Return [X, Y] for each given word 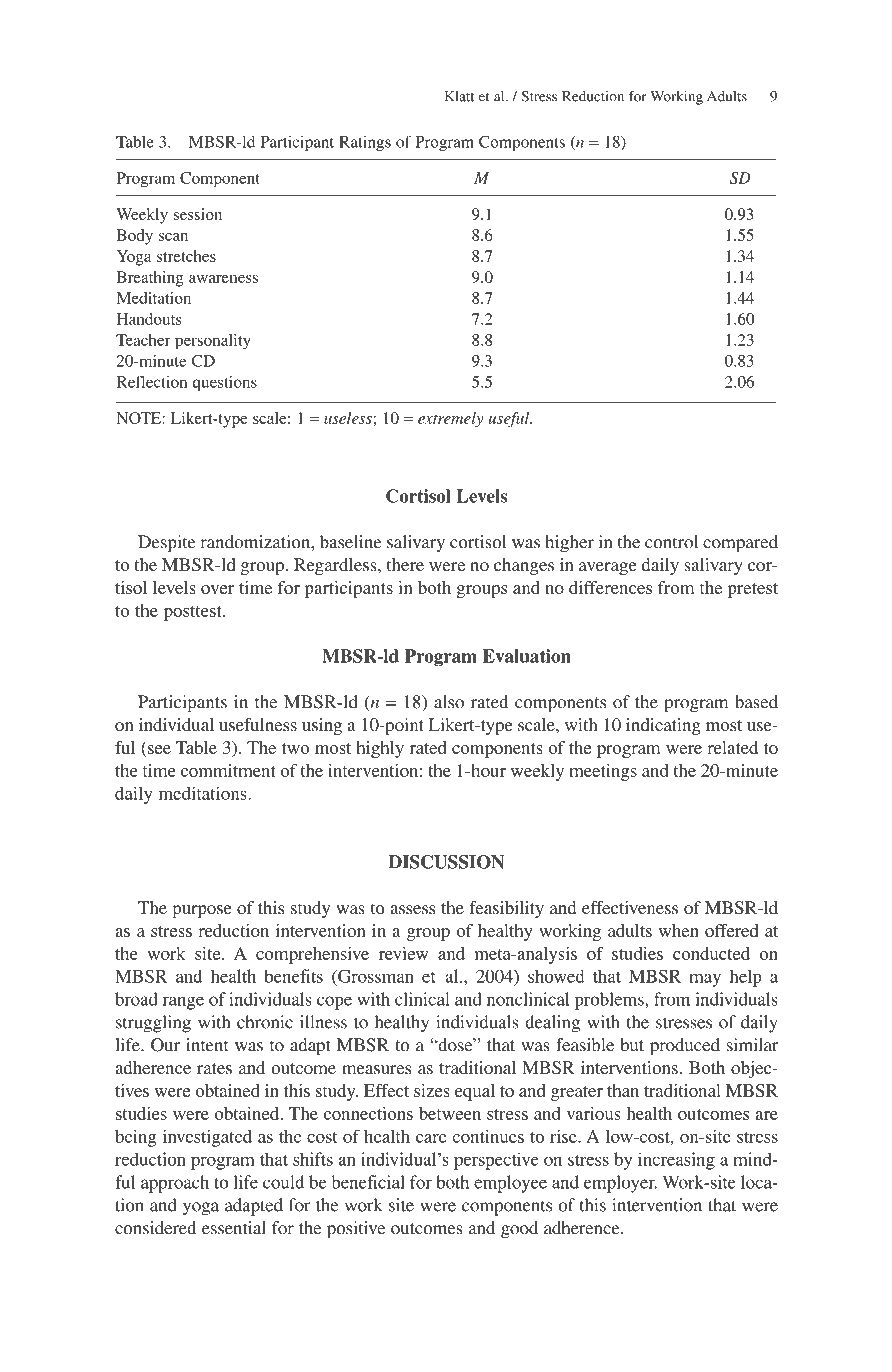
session [198, 214]
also [449, 702]
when [679, 930]
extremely [450, 420]
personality [213, 342]
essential [234, 1228]
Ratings [365, 143]
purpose [202, 911]
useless [349, 418]
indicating [663, 726]
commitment [228, 770]
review [403, 953]
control [671, 542]
